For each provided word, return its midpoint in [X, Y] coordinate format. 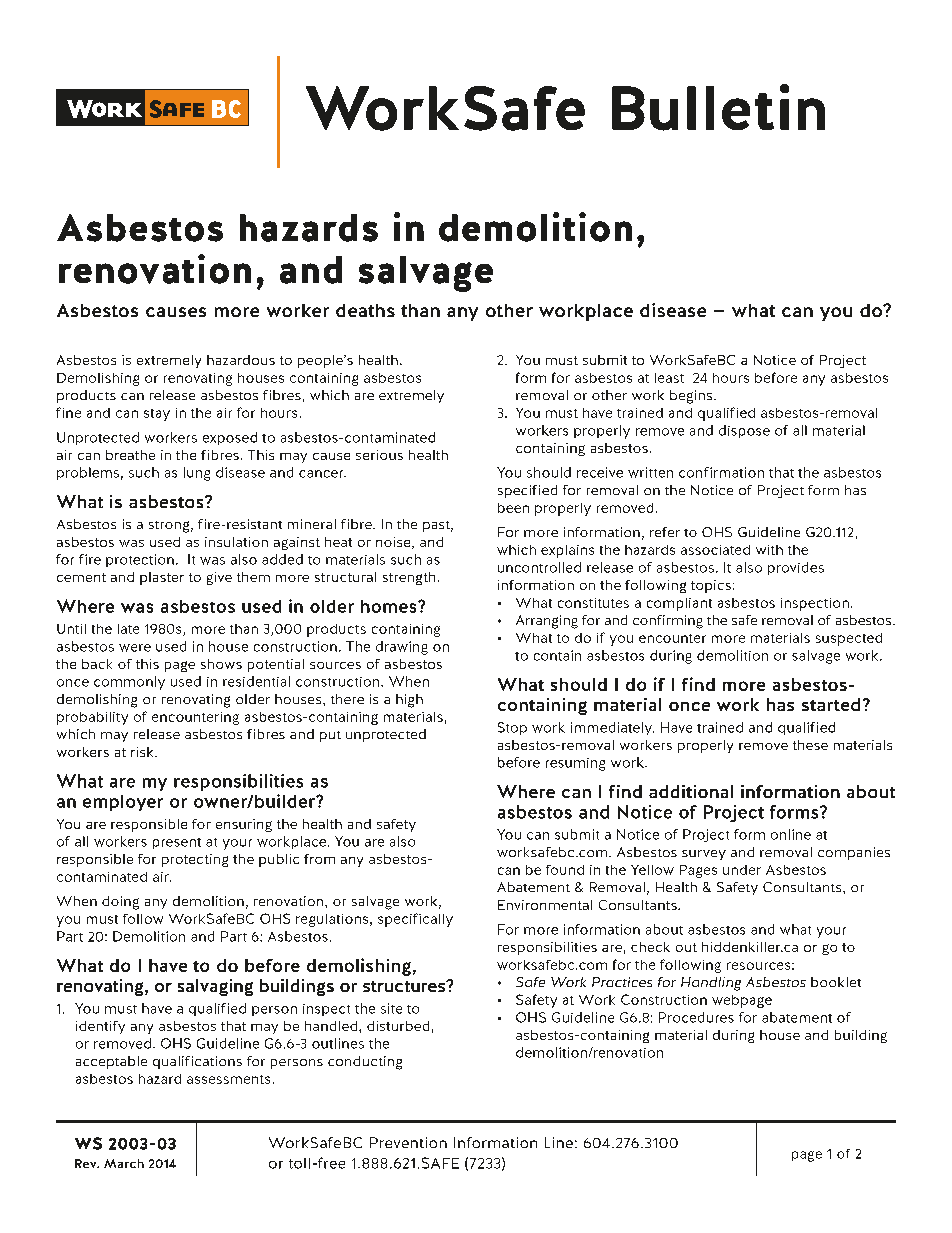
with [769, 550]
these [810, 745]
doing [120, 903]
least [669, 378]
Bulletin [718, 107]
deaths [365, 310]
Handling [711, 984]
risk [143, 752]
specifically [415, 920]
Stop [512, 728]
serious [379, 455]
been [513, 508]
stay [157, 415]
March [124, 1163]
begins [692, 397]
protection [140, 560]
